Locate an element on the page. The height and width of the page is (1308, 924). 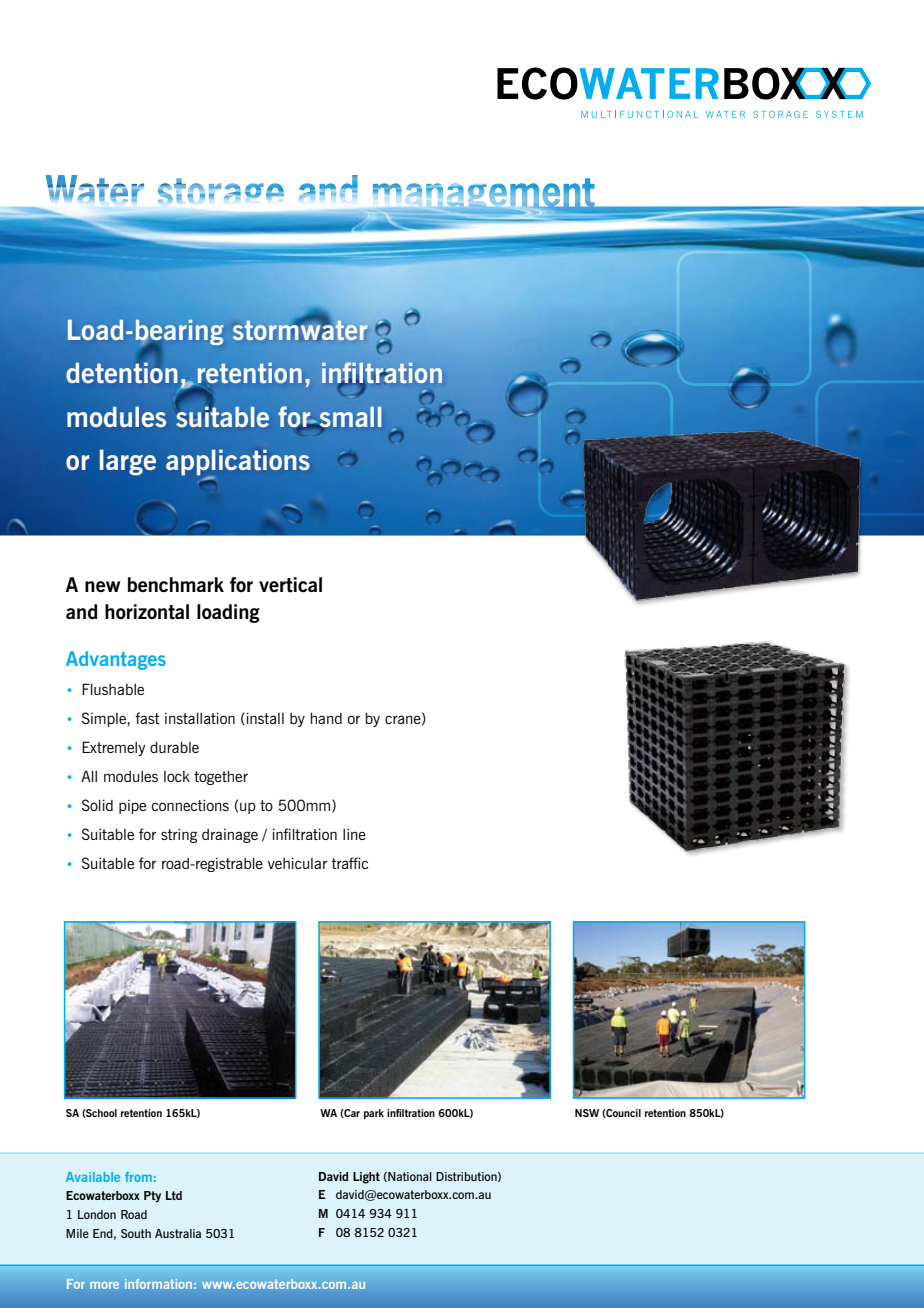
hand is located at coordinates (326, 718).
